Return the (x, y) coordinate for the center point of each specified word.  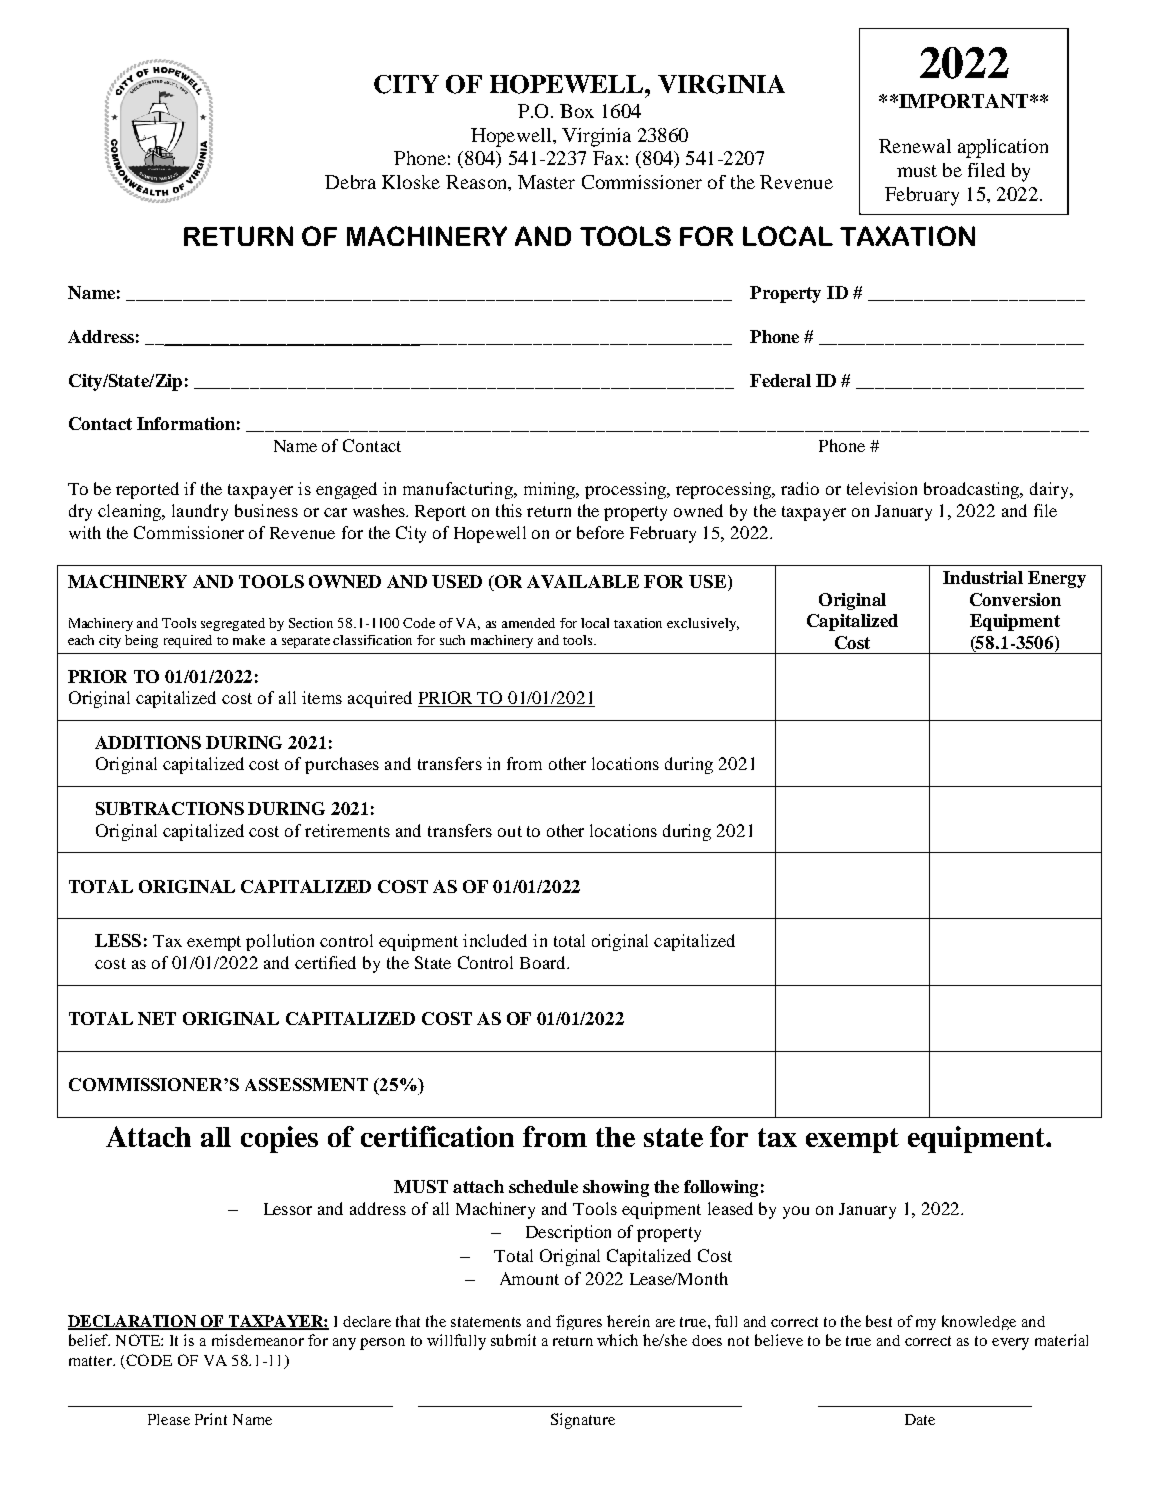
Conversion (1015, 599)
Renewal (915, 146)
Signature (583, 1421)
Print (211, 1419)
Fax (608, 158)
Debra (350, 182)
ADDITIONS (148, 742)
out (510, 831)
